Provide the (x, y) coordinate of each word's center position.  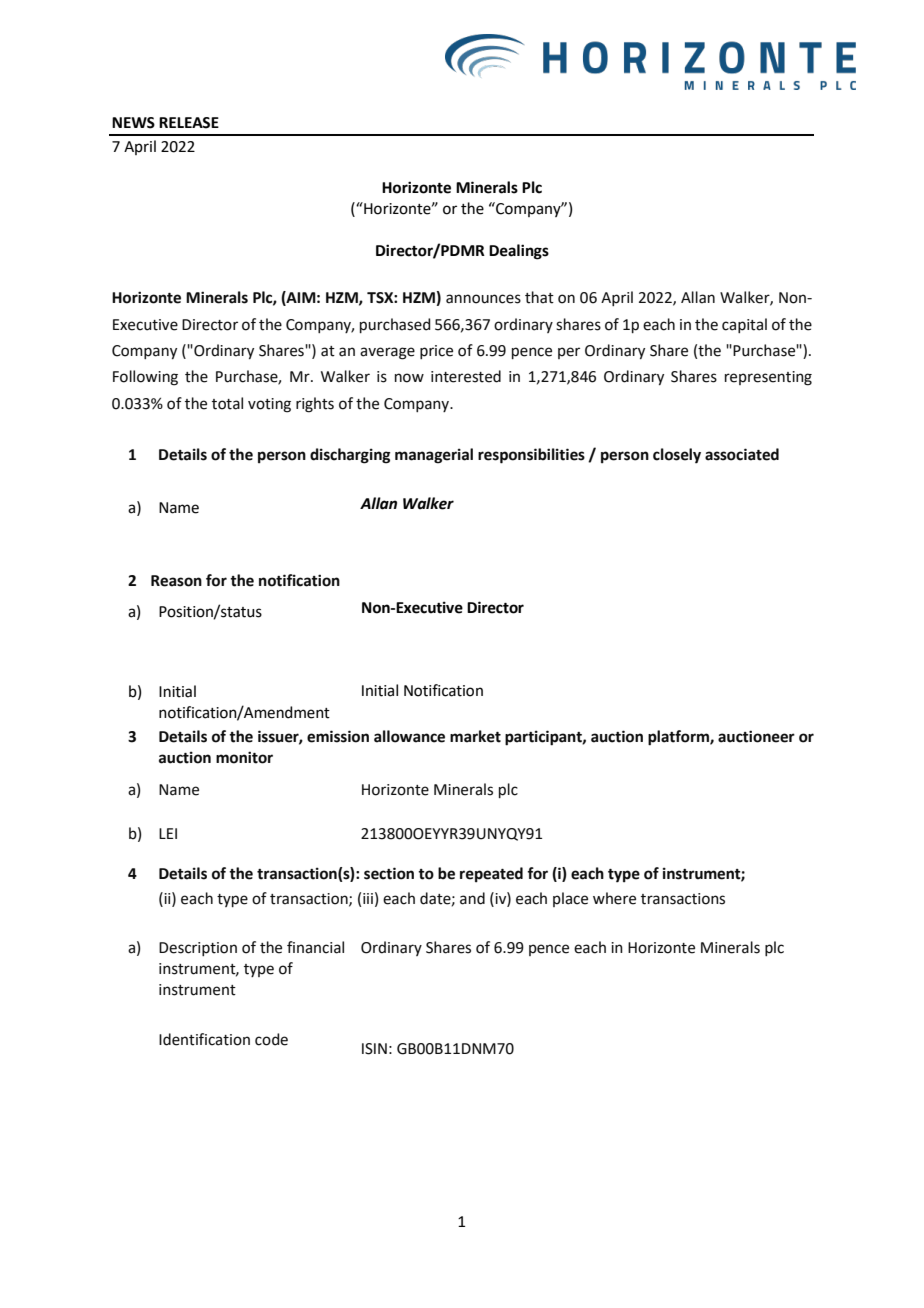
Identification (204, 1039)
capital (744, 325)
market (475, 736)
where (614, 898)
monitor (244, 757)
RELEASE (189, 123)
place (570, 899)
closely (677, 456)
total (227, 403)
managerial (434, 456)
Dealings (519, 252)
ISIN (374, 1049)
